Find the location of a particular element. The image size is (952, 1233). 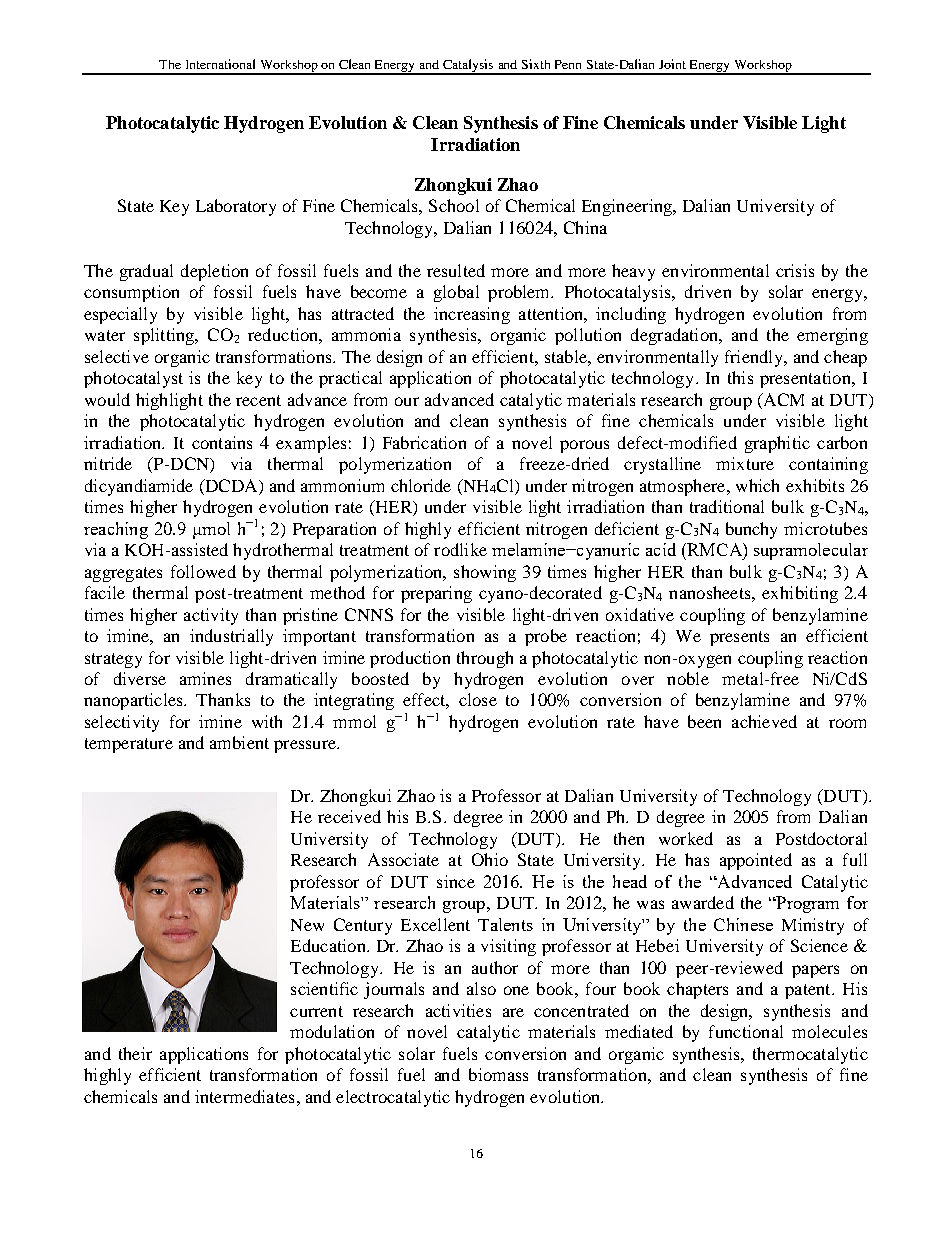

Joint is located at coordinates (672, 64).
